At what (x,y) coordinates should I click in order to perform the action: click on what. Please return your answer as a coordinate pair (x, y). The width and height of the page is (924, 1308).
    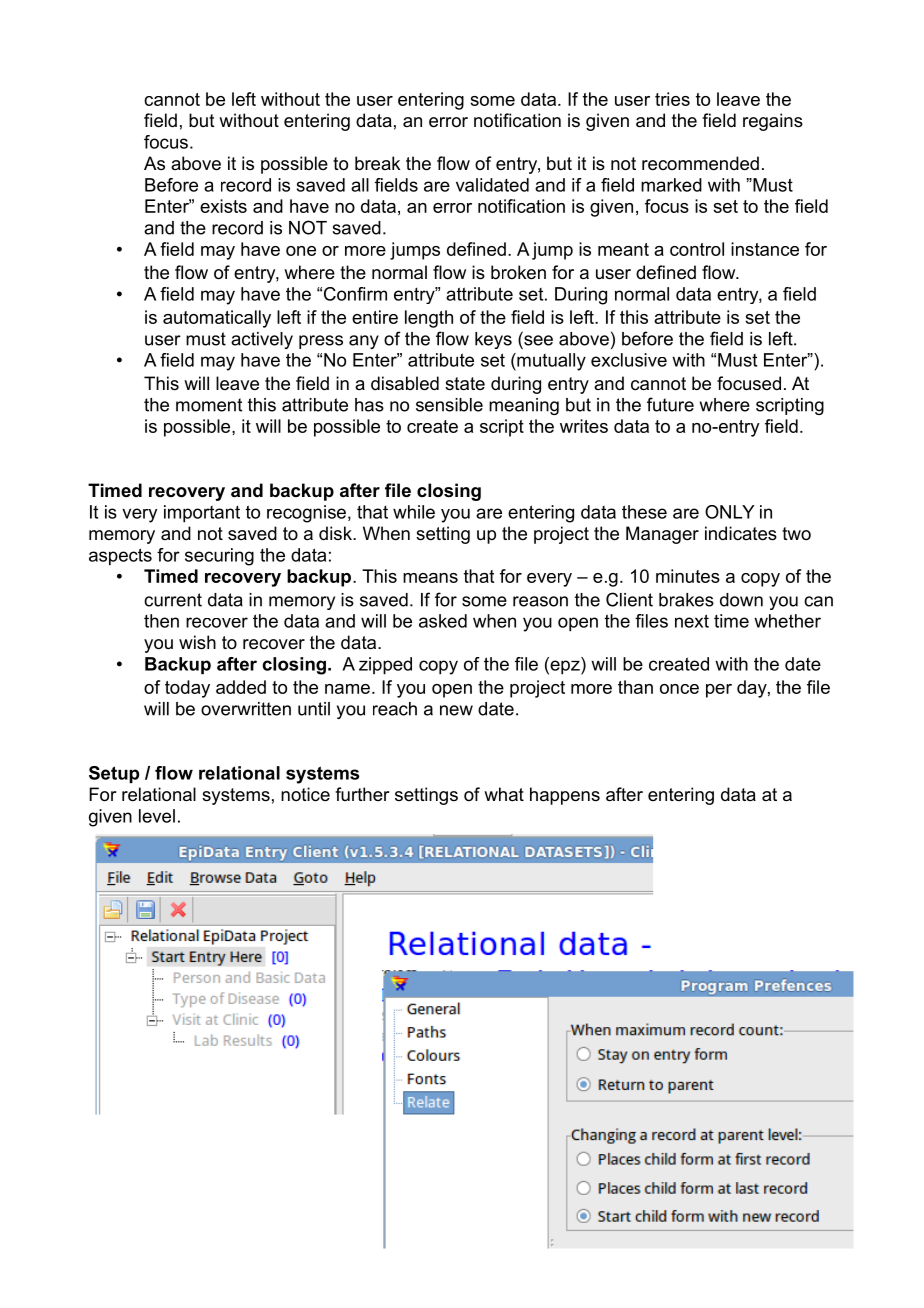
    Looking at the image, I should click on (504, 794).
